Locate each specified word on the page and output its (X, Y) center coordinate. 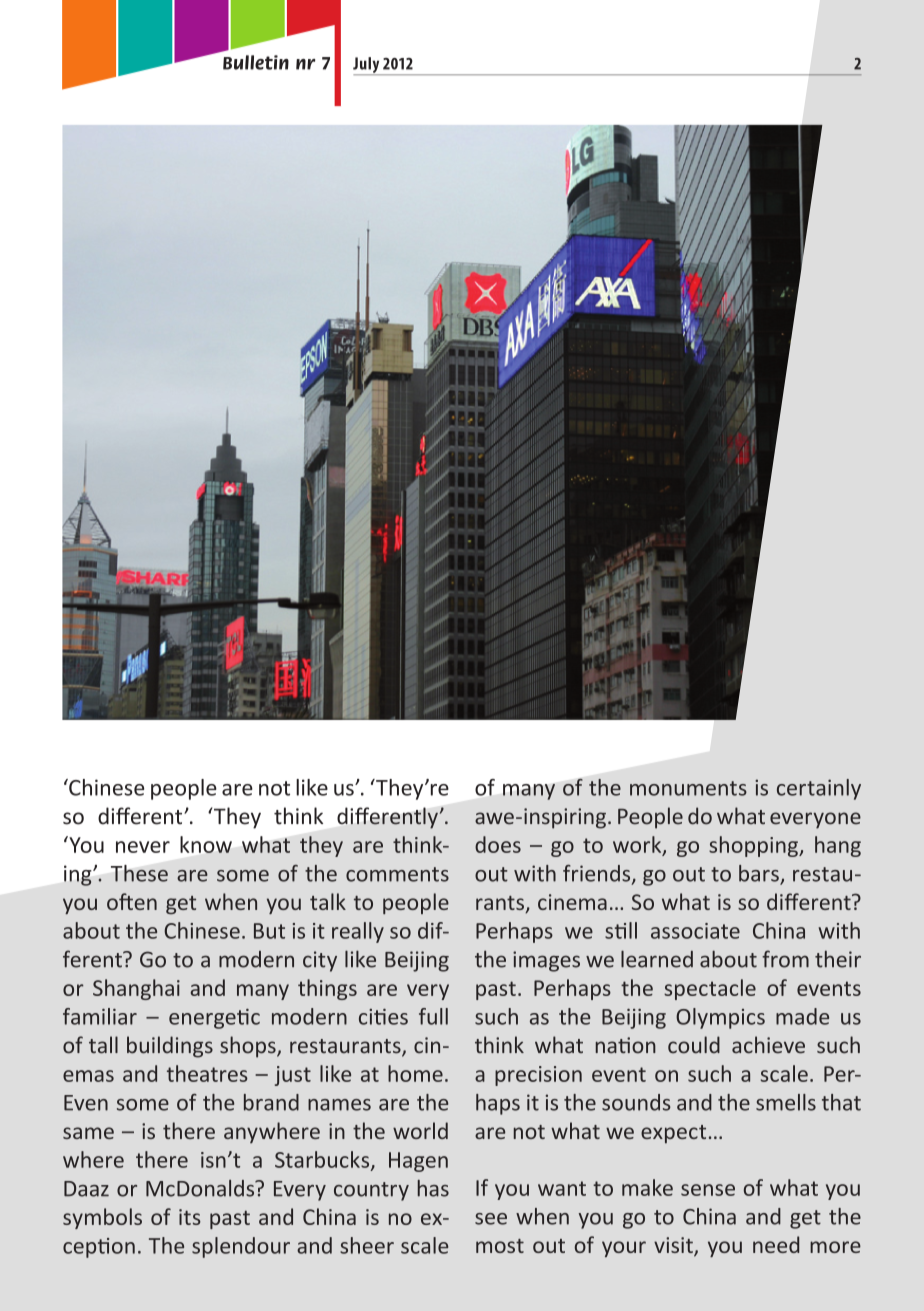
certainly (819, 789)
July (367, 66)
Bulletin (256, 62)
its (190, 1217)
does (498, 844)
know (206, 844)
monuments (688, 788)
